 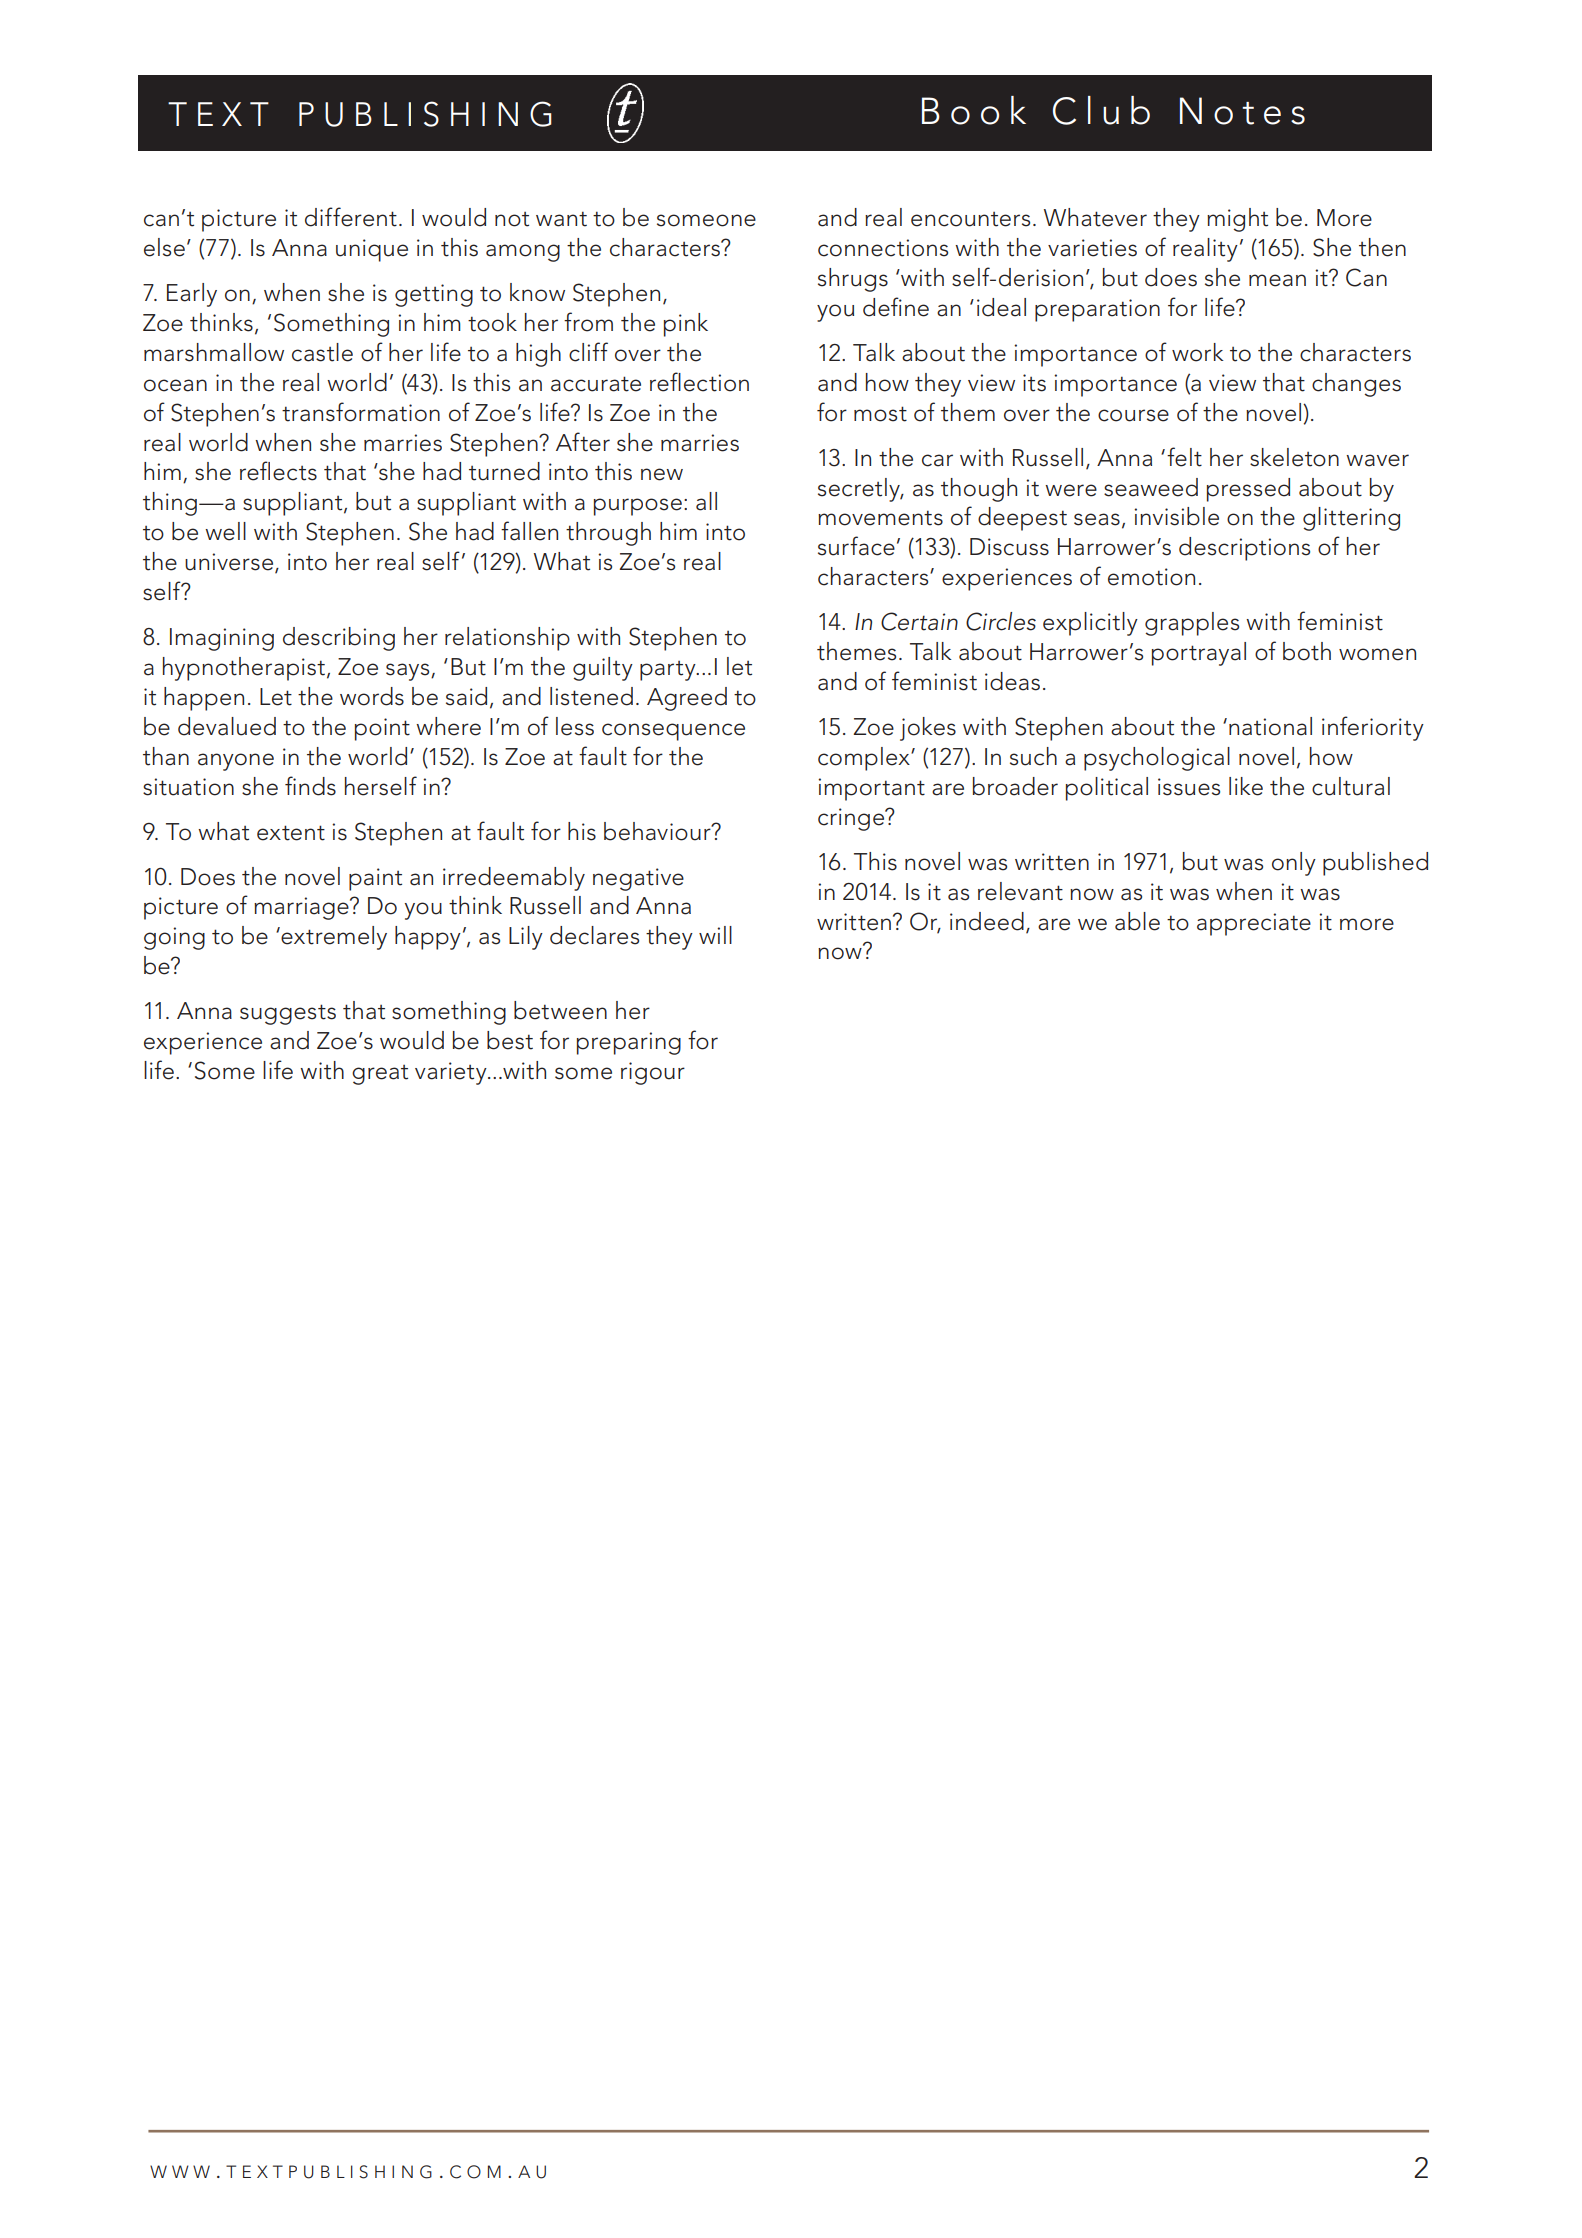 What do you see at coordinates (1192, 624) in the screenshot?
I see `grapples` at bounding box center [1192, 624].
